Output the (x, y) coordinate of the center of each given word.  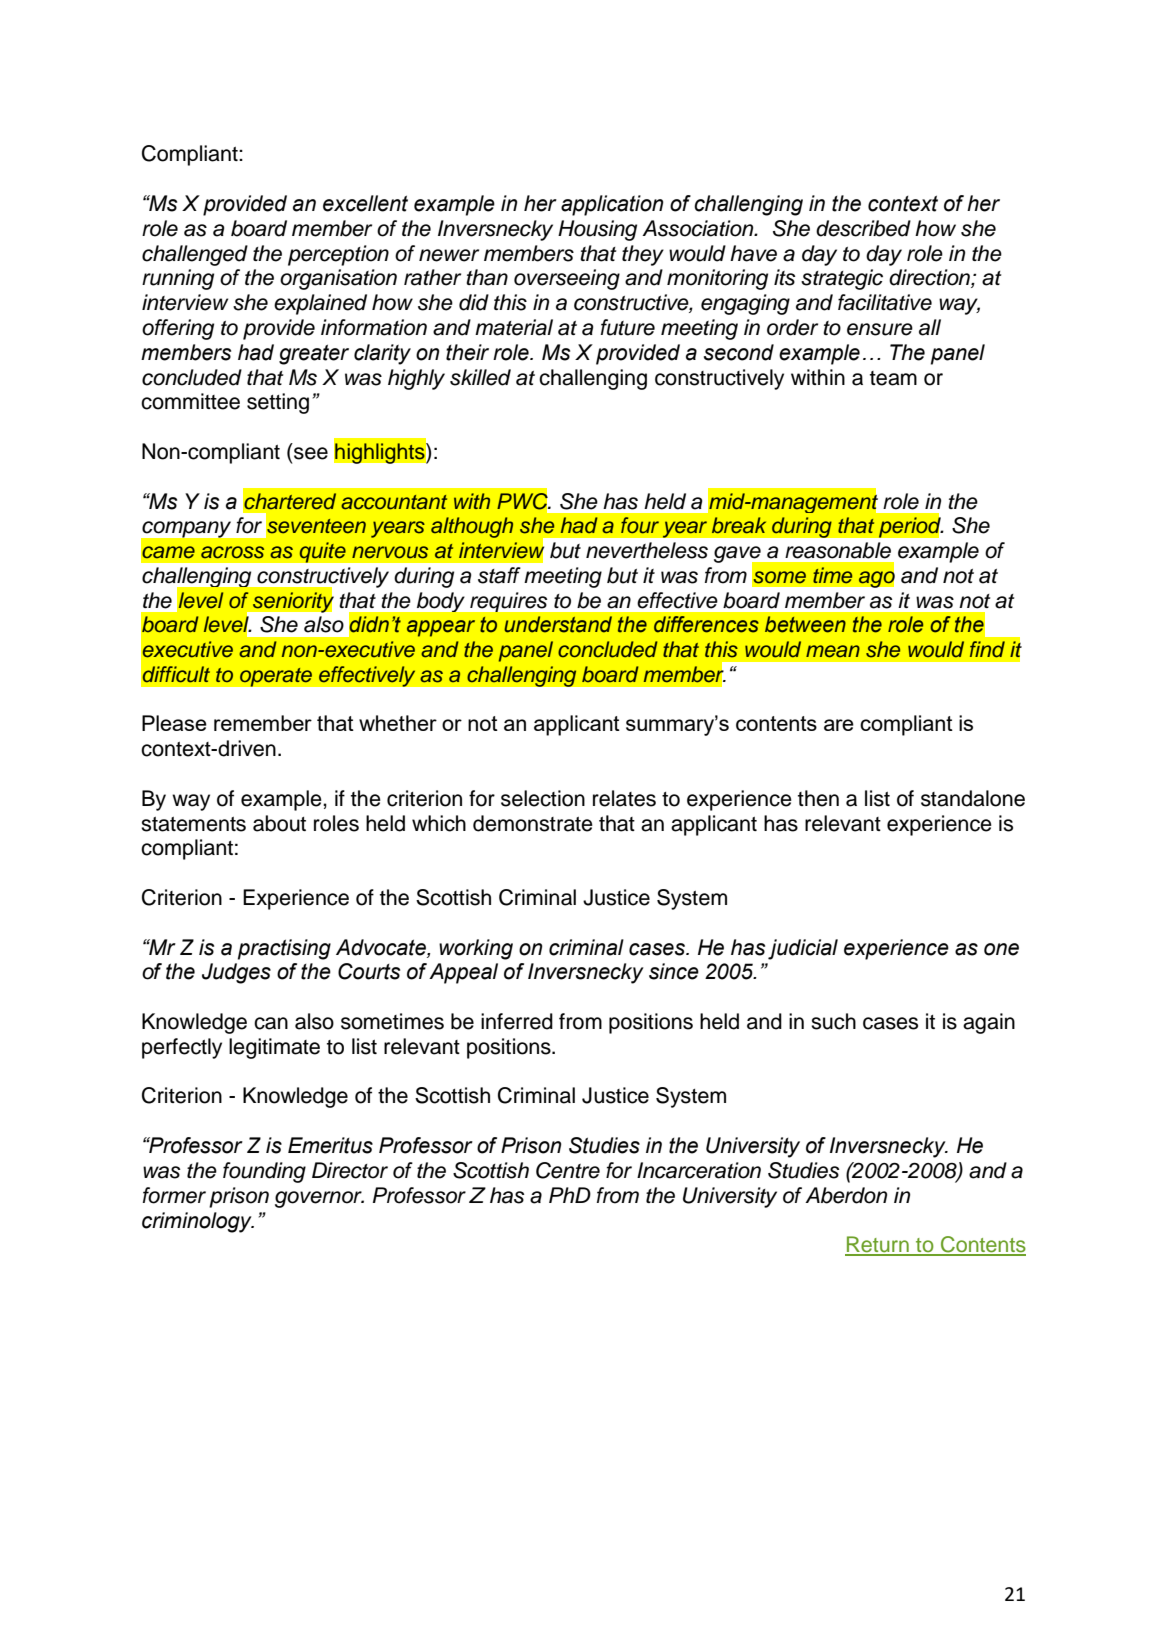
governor (319, 1199)
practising (284, 949)
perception (338, 255)
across (232, 552)
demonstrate (533, 823)
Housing (597, 230)
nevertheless (647, 550)
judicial (803, 949)
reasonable (838, 550)
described (863, 228)
